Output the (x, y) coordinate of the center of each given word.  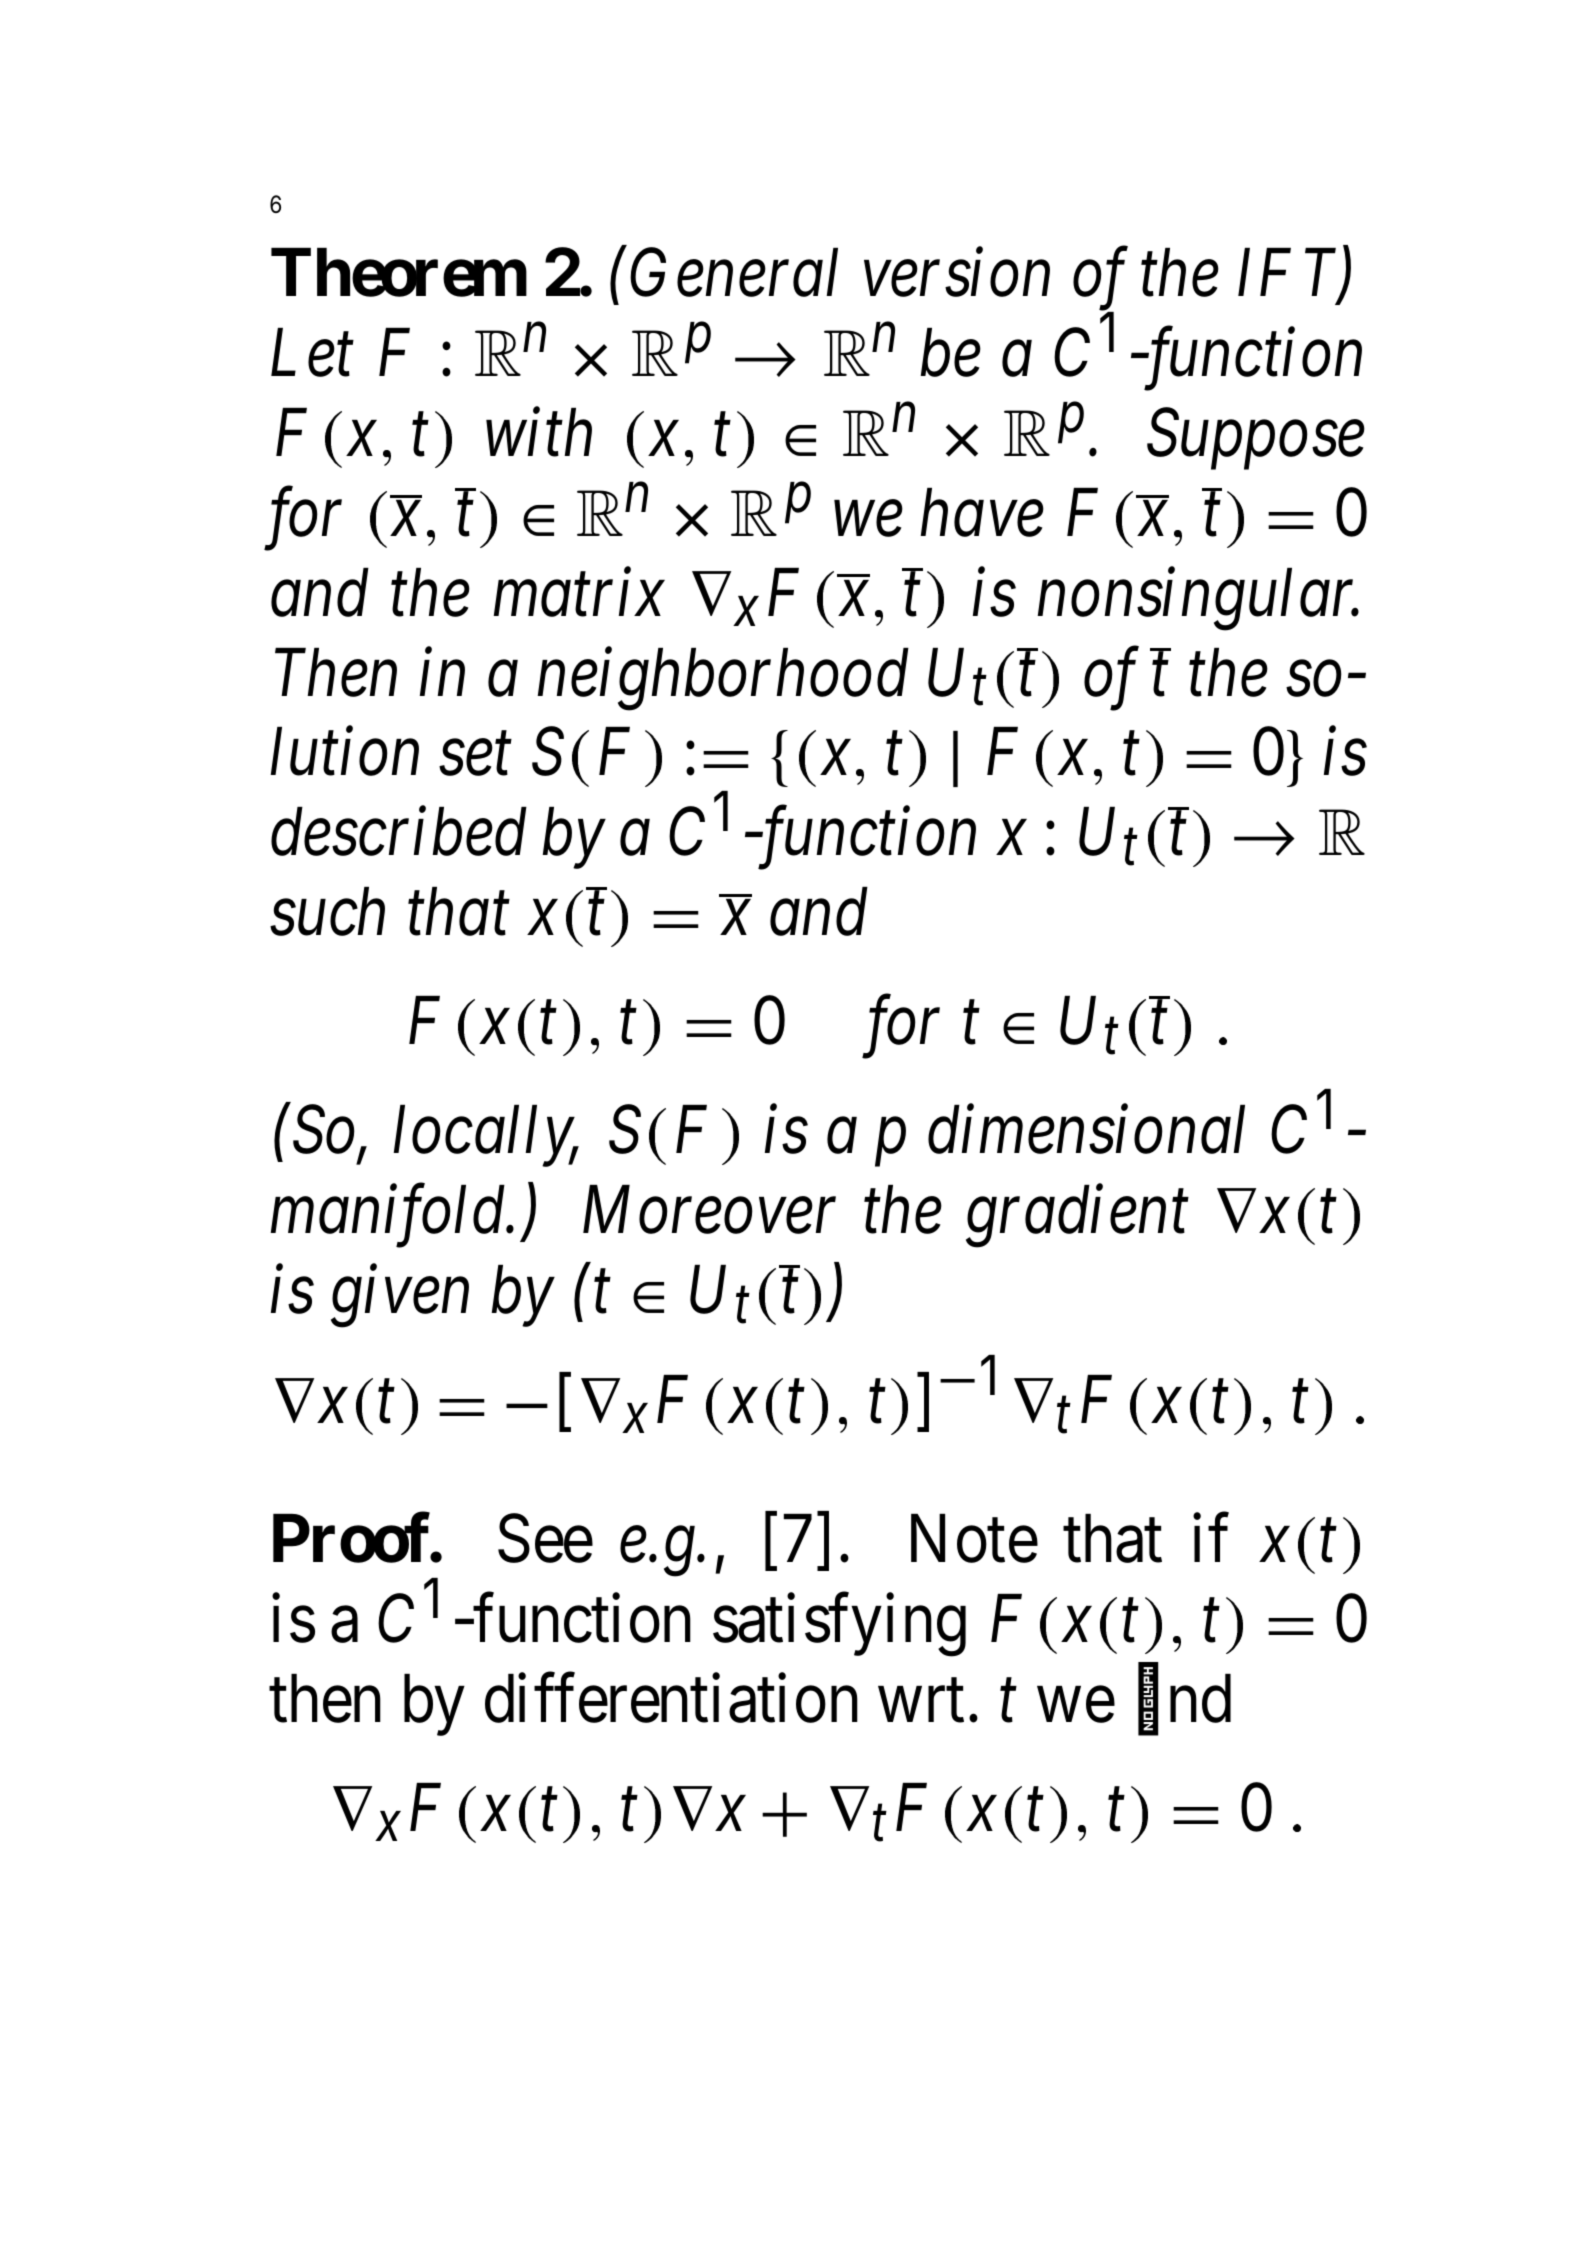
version (957, 274)
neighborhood (723, 679)
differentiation (671, 1699)
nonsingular (1198, 599)
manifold (389, 1217)
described (398, 832)
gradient (1077, 1217)
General (734, 273)
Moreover (709, 1211)
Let (312, 354)
